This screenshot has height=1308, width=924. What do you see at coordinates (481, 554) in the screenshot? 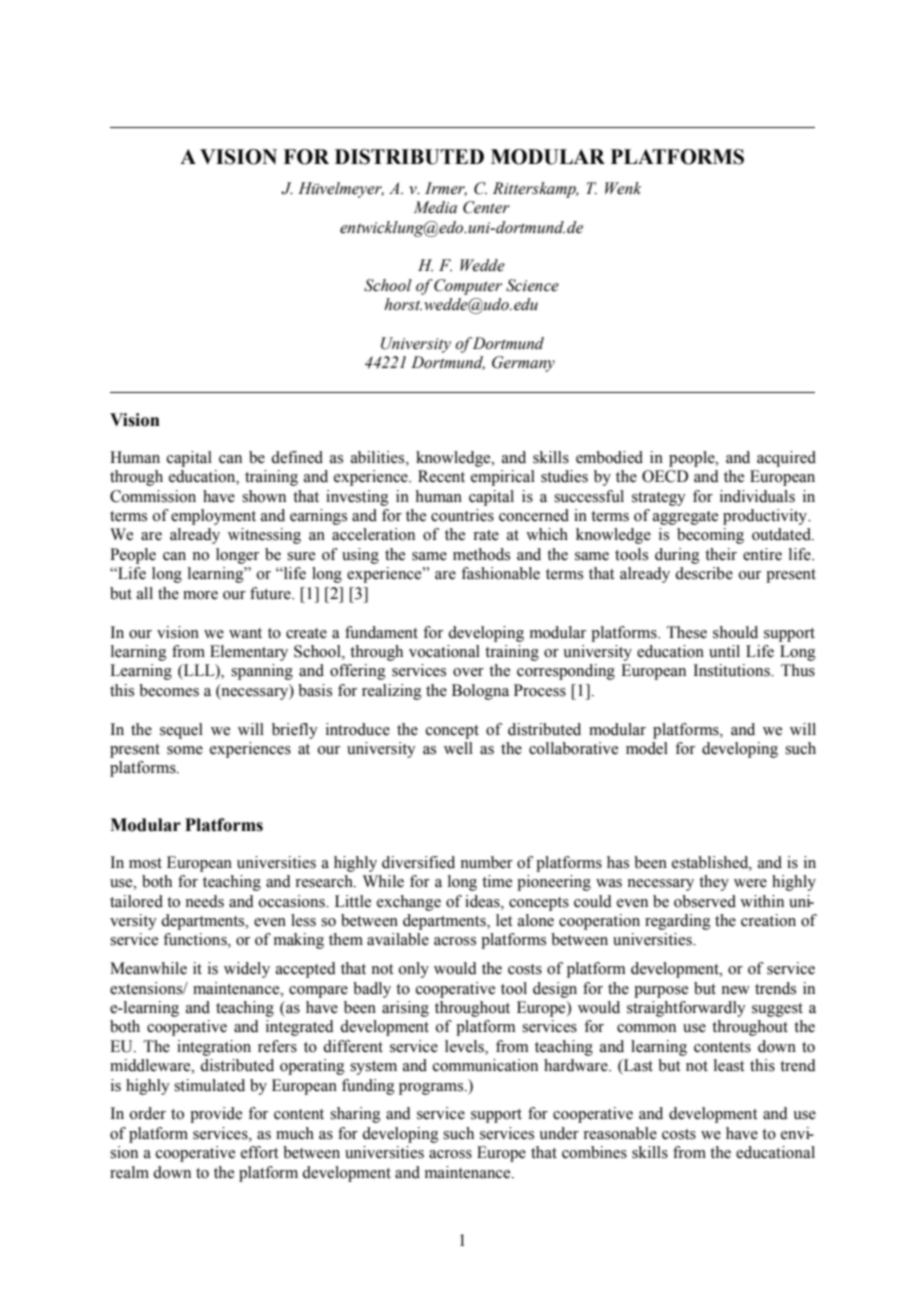
I see `methods` at bounding box center [481, 554].
